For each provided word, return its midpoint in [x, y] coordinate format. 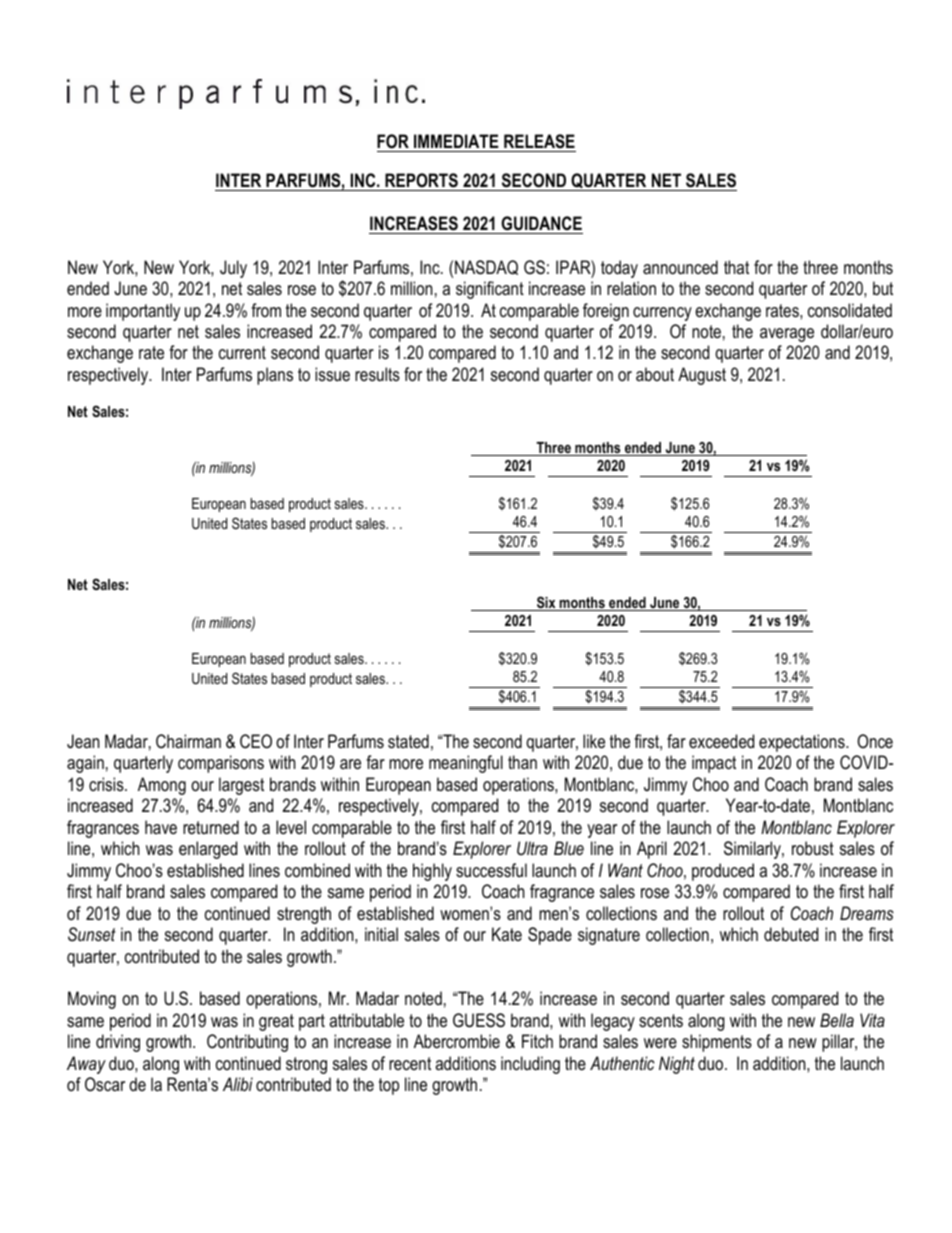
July [233, 269]
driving [118, 1043]
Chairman [188, 741]
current [242, 352]
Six [546, 603]
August [702, 376]
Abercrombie [457, 1041]
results [377, 374]
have [161, 827]
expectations [803, 743]
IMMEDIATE [456, 141]
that [736, 267]
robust [813, 848]
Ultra [532, 848]
